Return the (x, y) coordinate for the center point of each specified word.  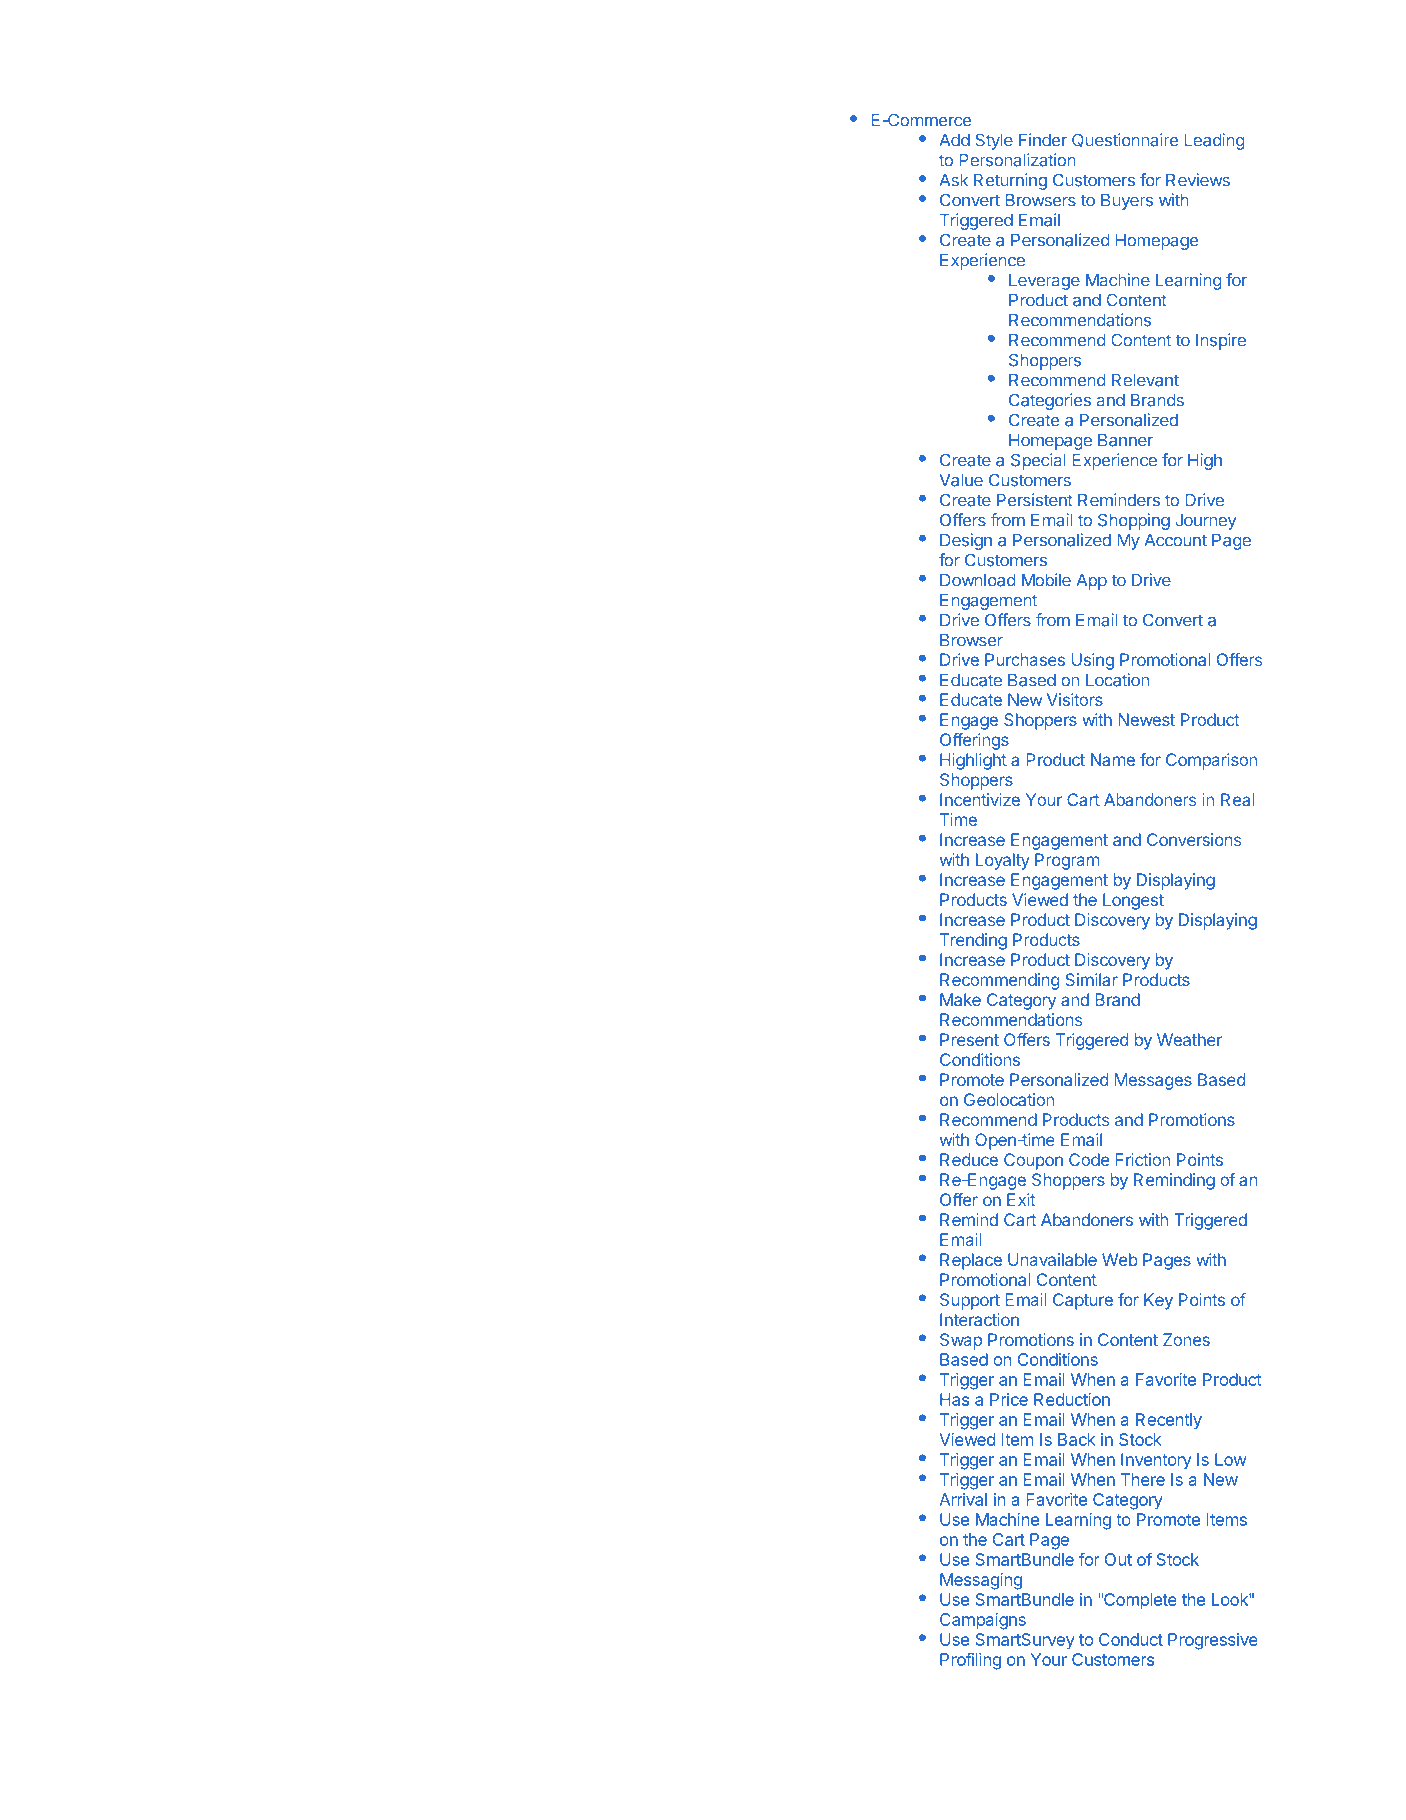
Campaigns (983, 1621)
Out (1118, 1559)
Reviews (1198, 180)
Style (994, 141)
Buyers (1127, 202)
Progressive (1213, 1641)
